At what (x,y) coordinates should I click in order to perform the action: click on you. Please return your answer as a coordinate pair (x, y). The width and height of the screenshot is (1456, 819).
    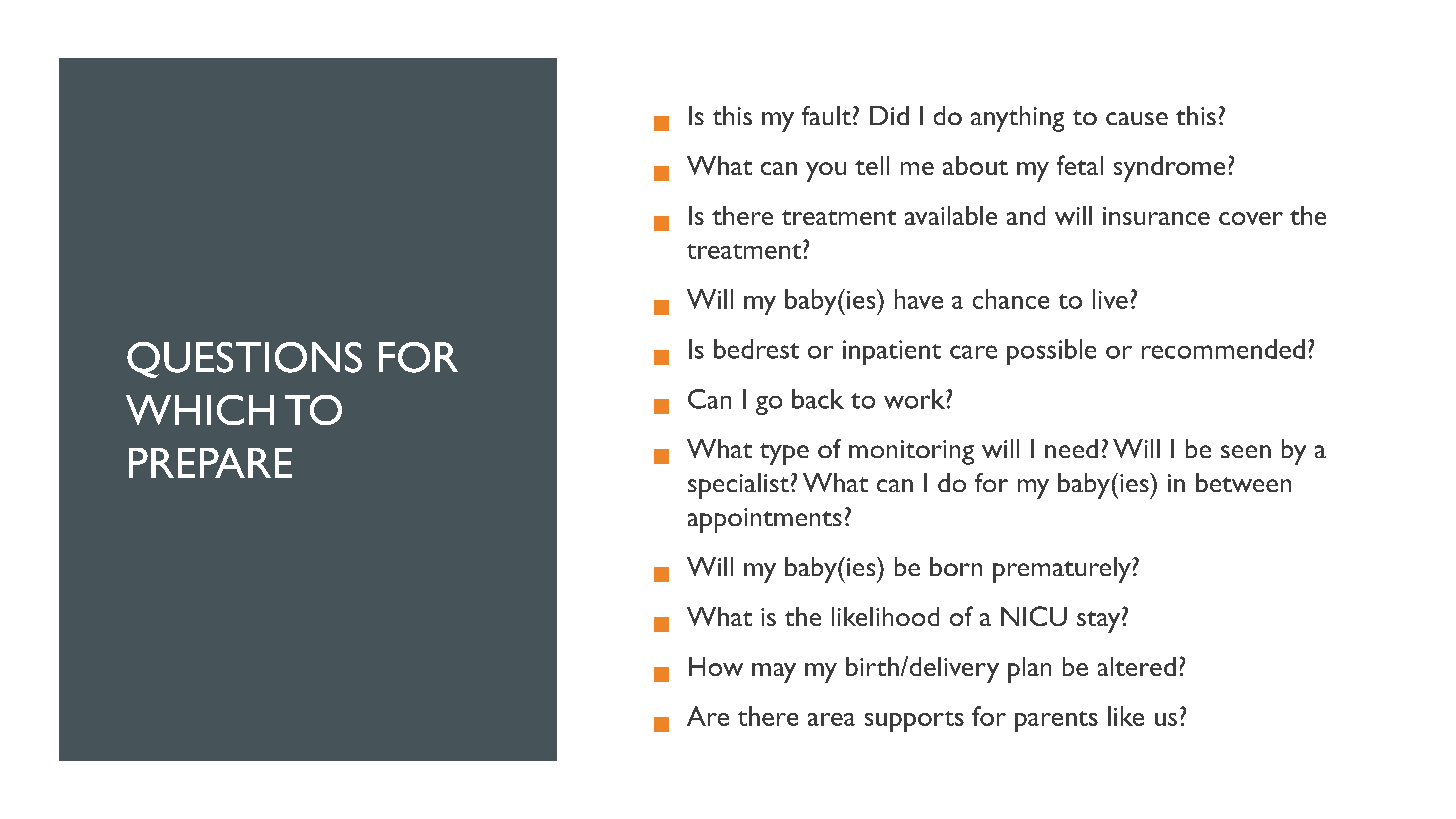
    Looking at the image, I should click on (826, 172).
